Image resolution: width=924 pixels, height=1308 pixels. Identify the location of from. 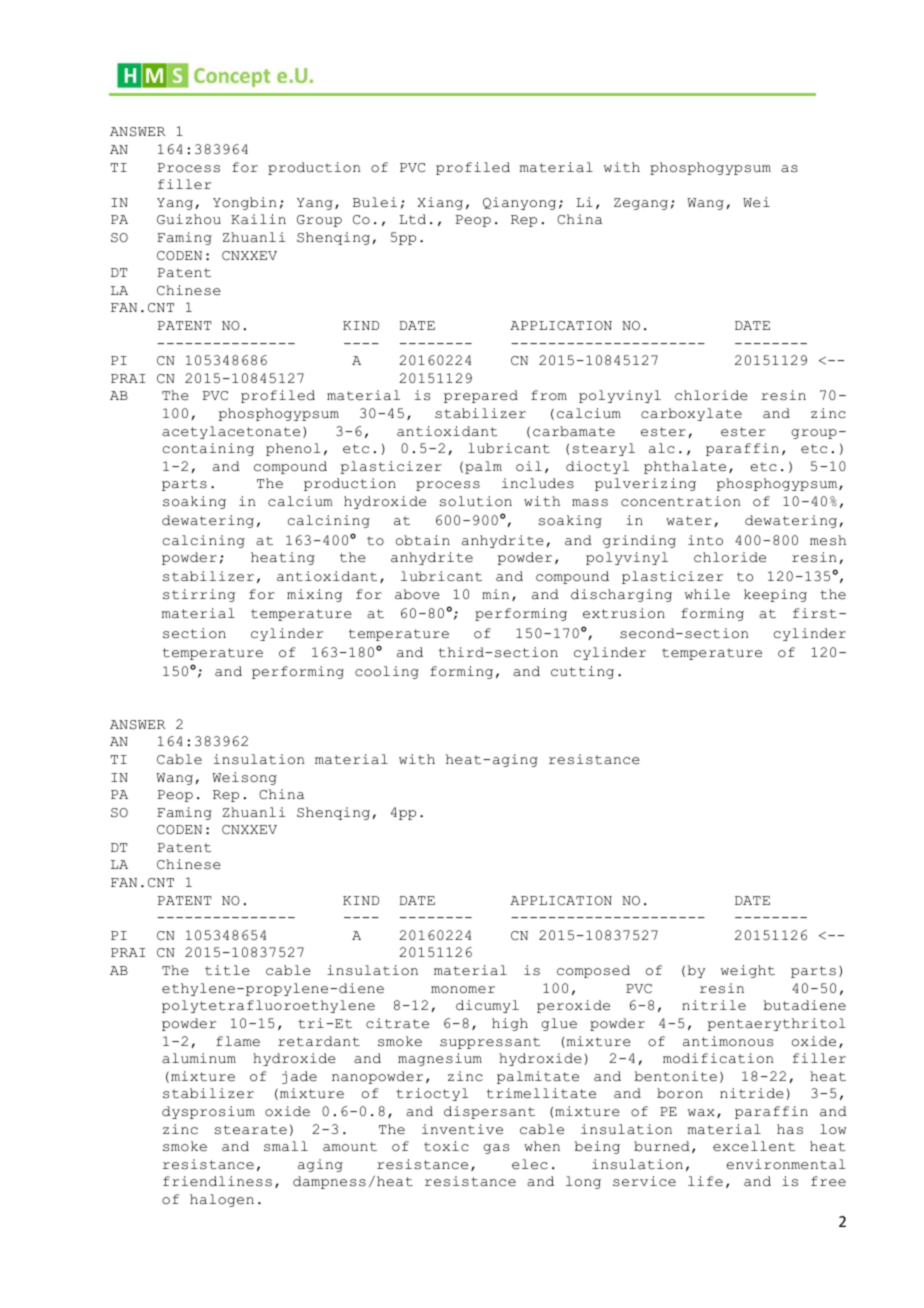
(549, 395).
